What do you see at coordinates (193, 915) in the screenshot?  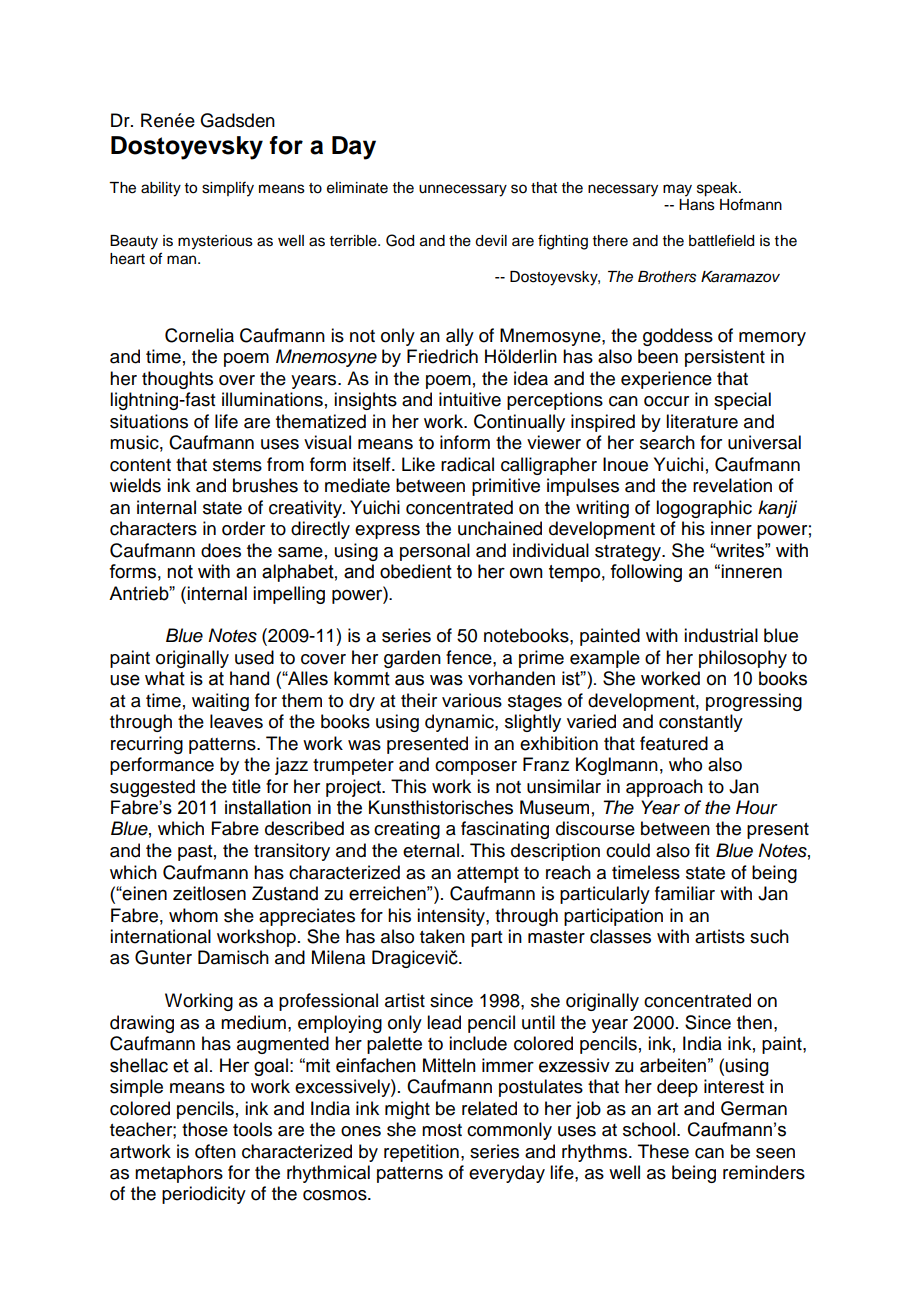 I see `whom` at bounding box center [193, 915].
